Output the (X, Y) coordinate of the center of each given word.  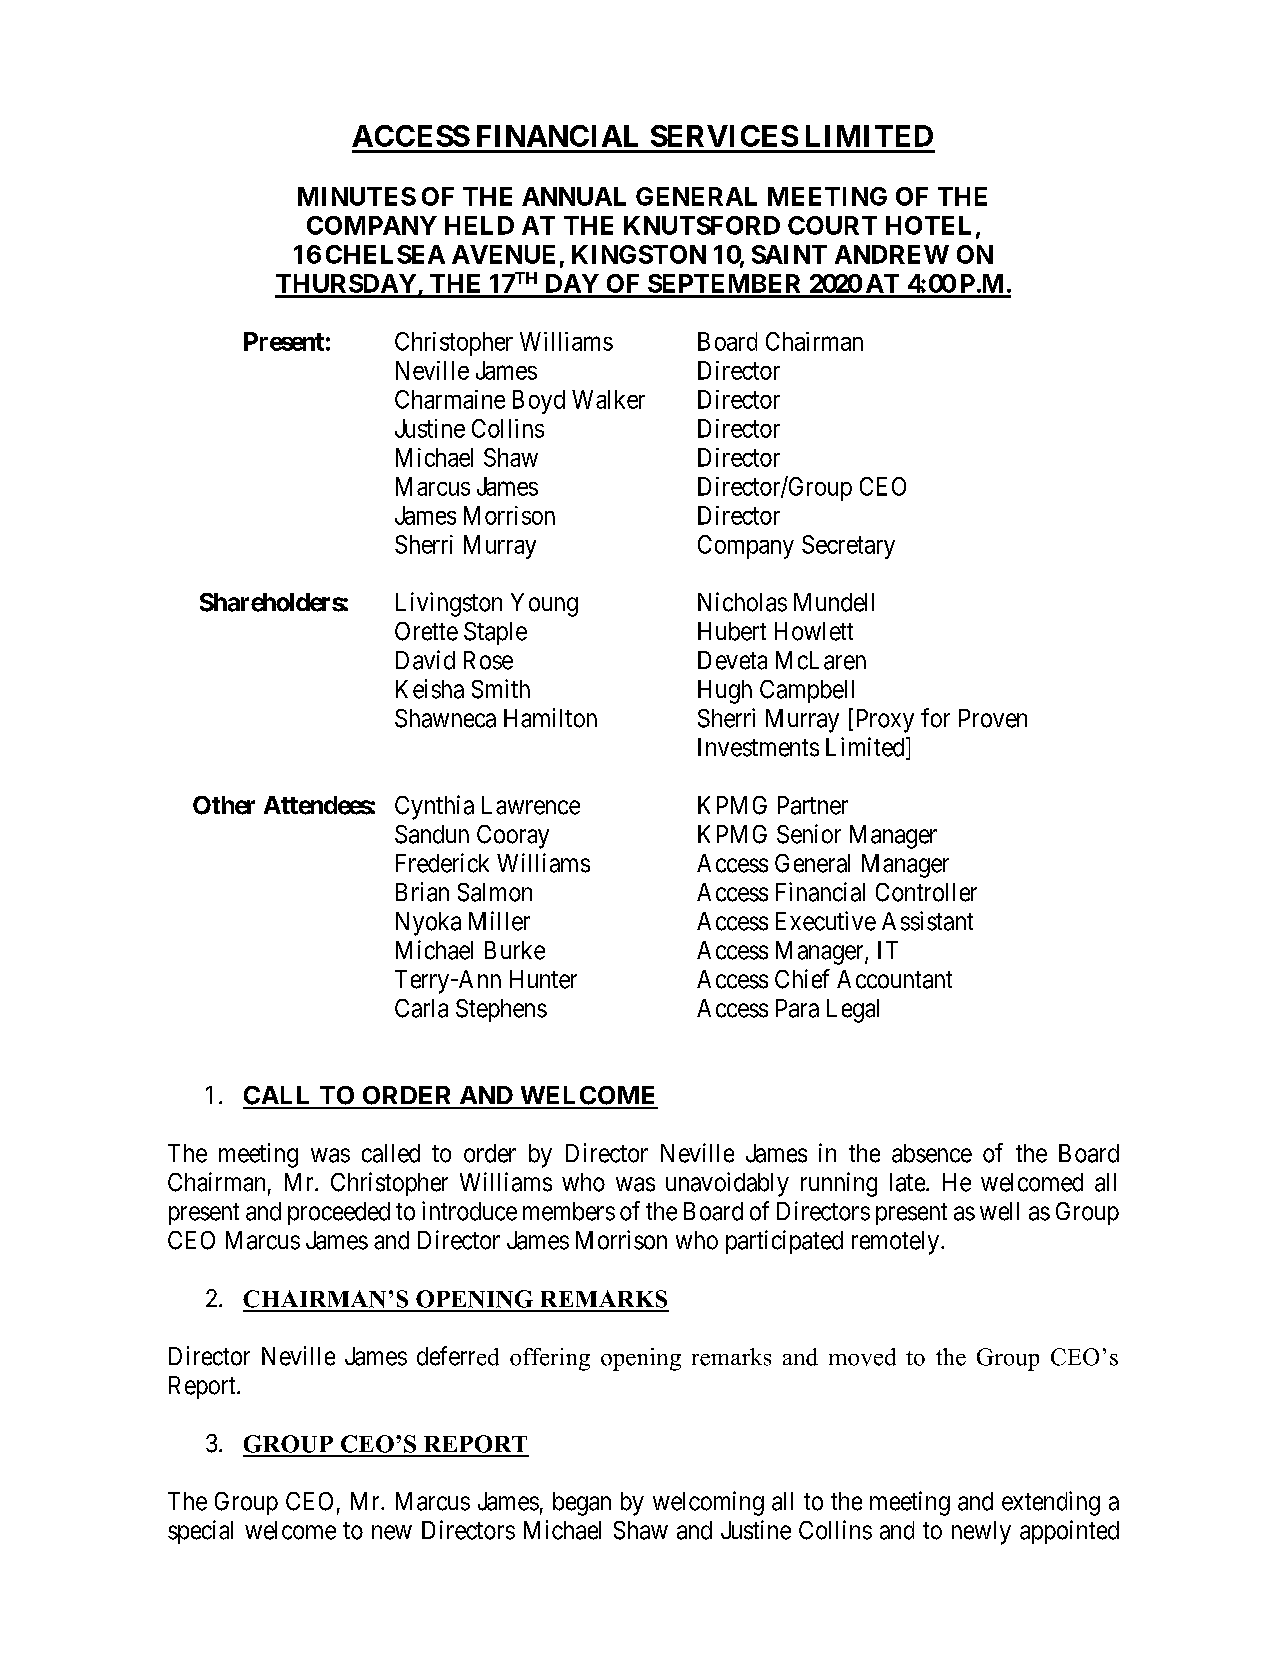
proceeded (339, 1213)
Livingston (449, 604)
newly (981, 1533)
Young (544, 605)
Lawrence (531, 805)
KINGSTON (639, 254)
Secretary (848, 547)
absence (932, 1153)
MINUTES (357, 196)
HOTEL (928, 225)
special (200, 1532)
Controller (926, 892)
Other (224, 805)
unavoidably (727, 1184)
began (582, 1504)
